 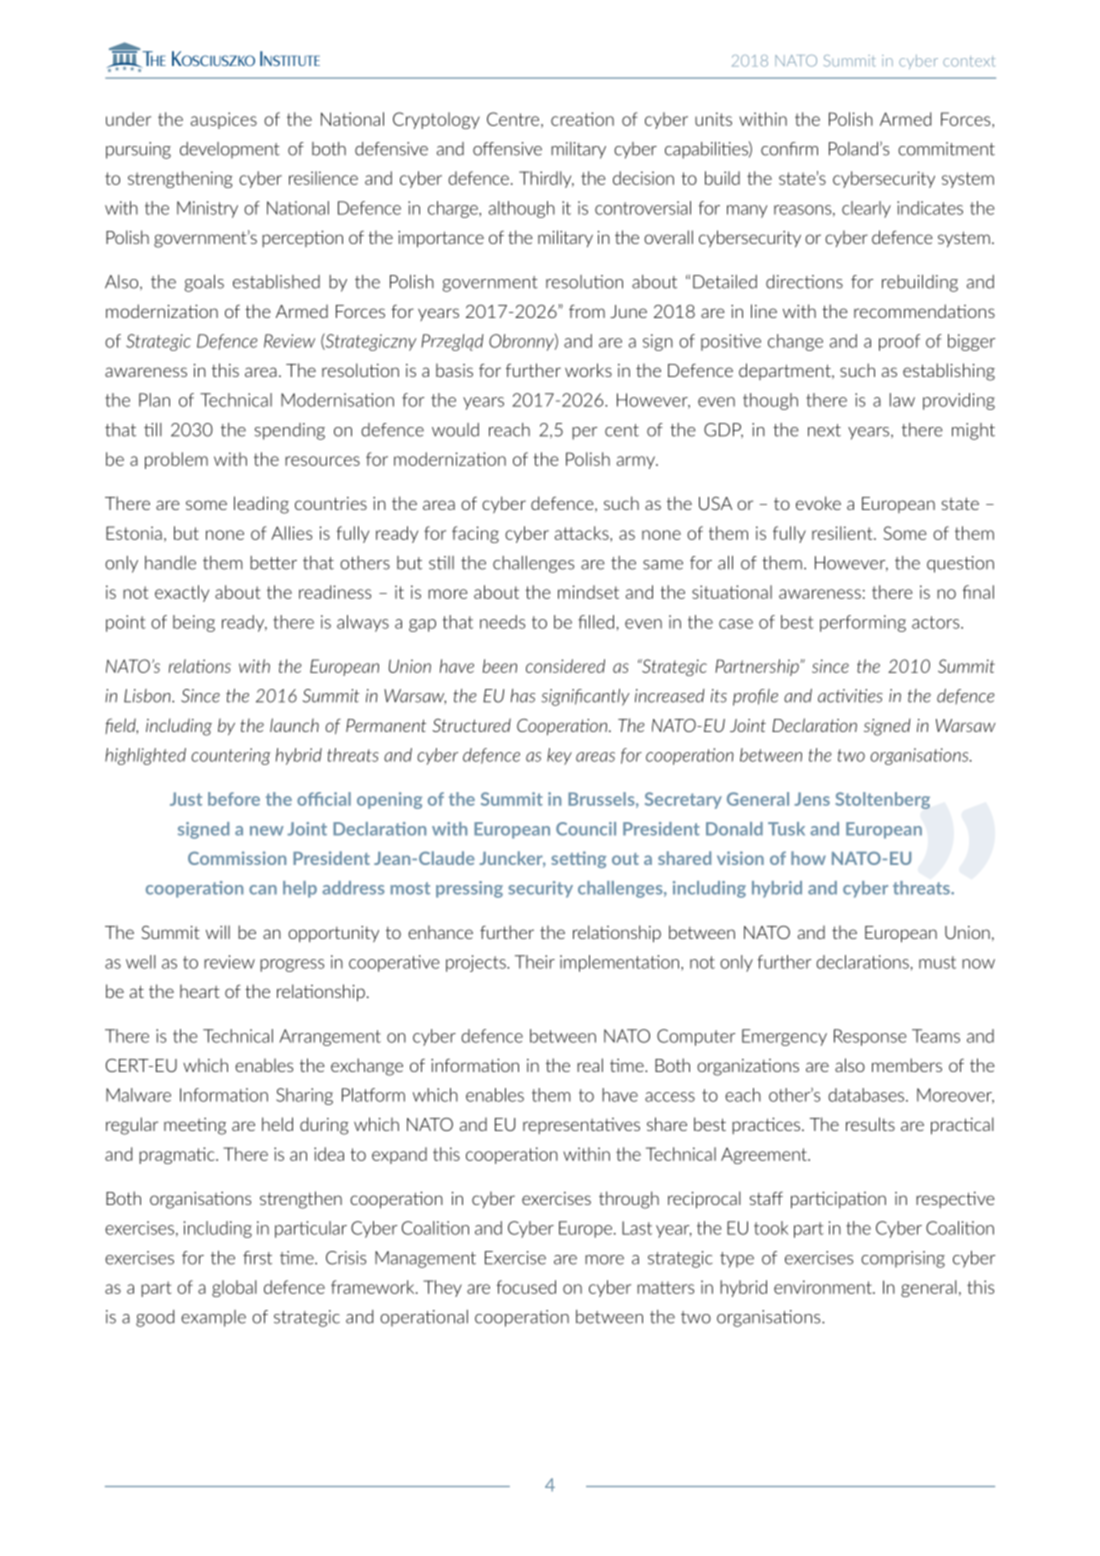 I want to click on auspices, so click(x=224, y=120).
